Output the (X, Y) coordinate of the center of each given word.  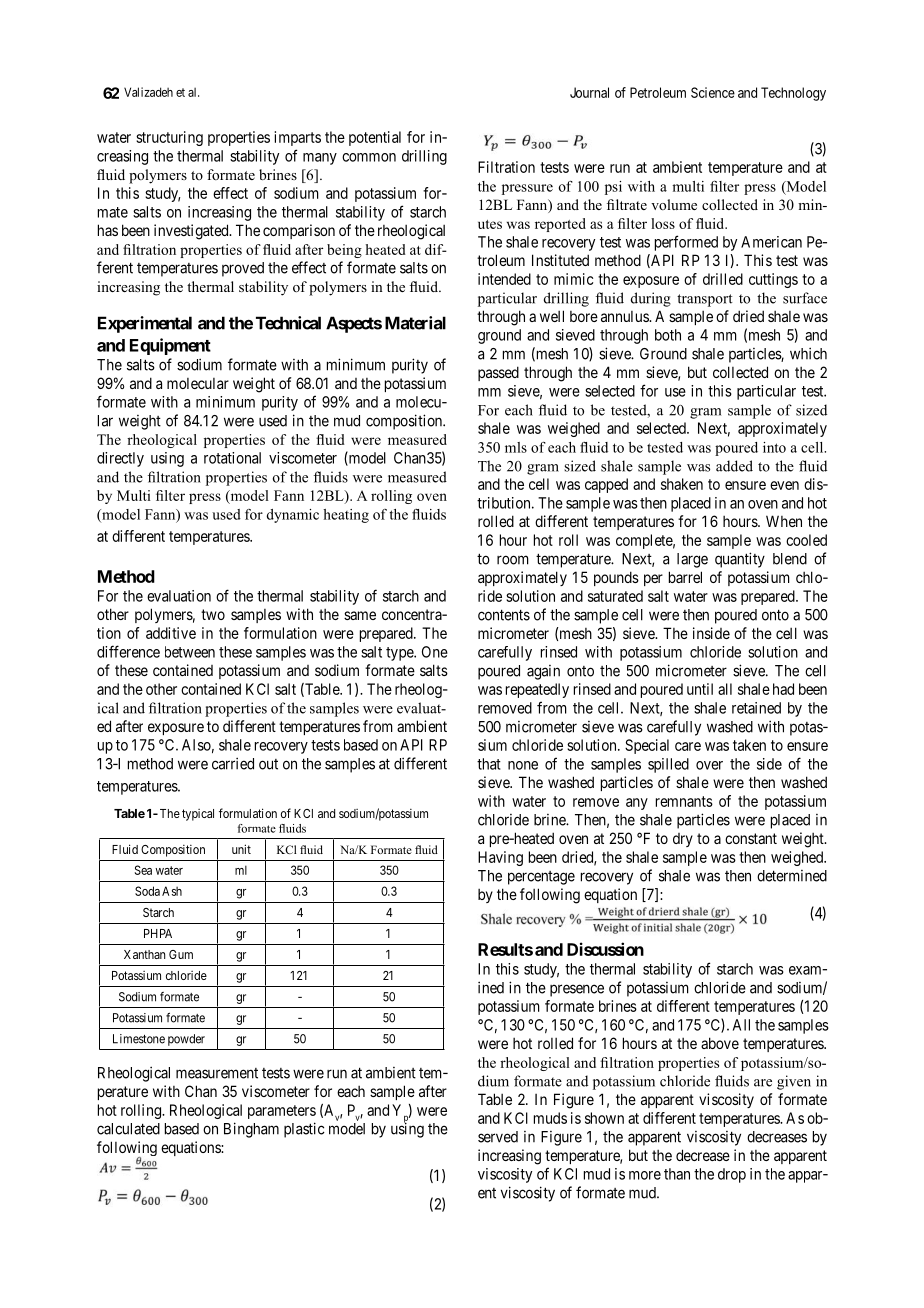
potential (375, 138)
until (700, 689)
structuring (169, 138)
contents (504, 615)
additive (171, 633)
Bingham (251, 1130)
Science (713, 92)
